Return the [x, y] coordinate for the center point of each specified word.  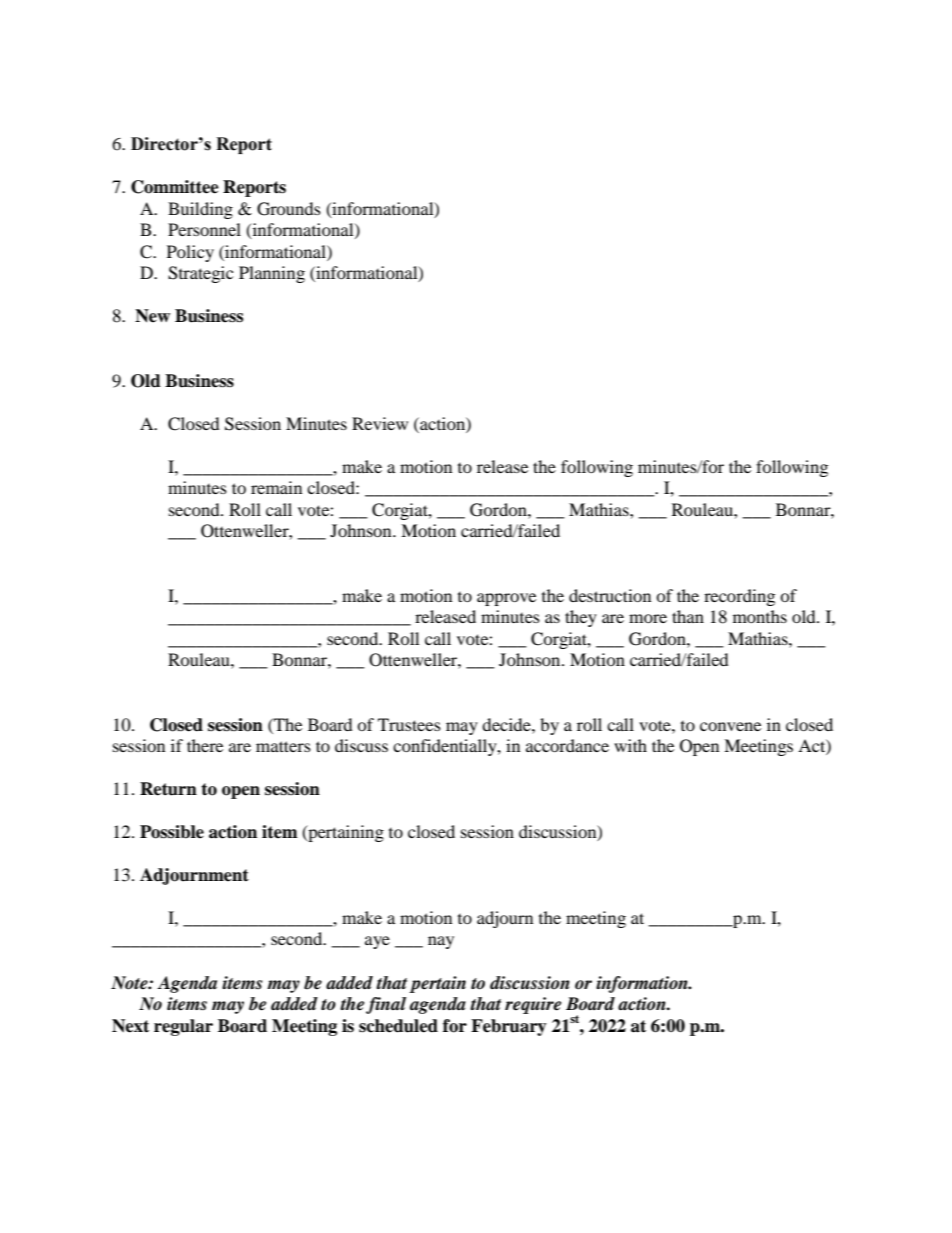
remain [276, 487]
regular [183, 1027]
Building [200, 210]
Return [168, 789]
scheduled [398, 1026]
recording [739, 597]
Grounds [289, 209]
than [688, 616]
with [630, 745]
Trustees [409, 724]
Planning [272, 274]
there [205, 745]
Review [380, 423]
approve [506, 599]
